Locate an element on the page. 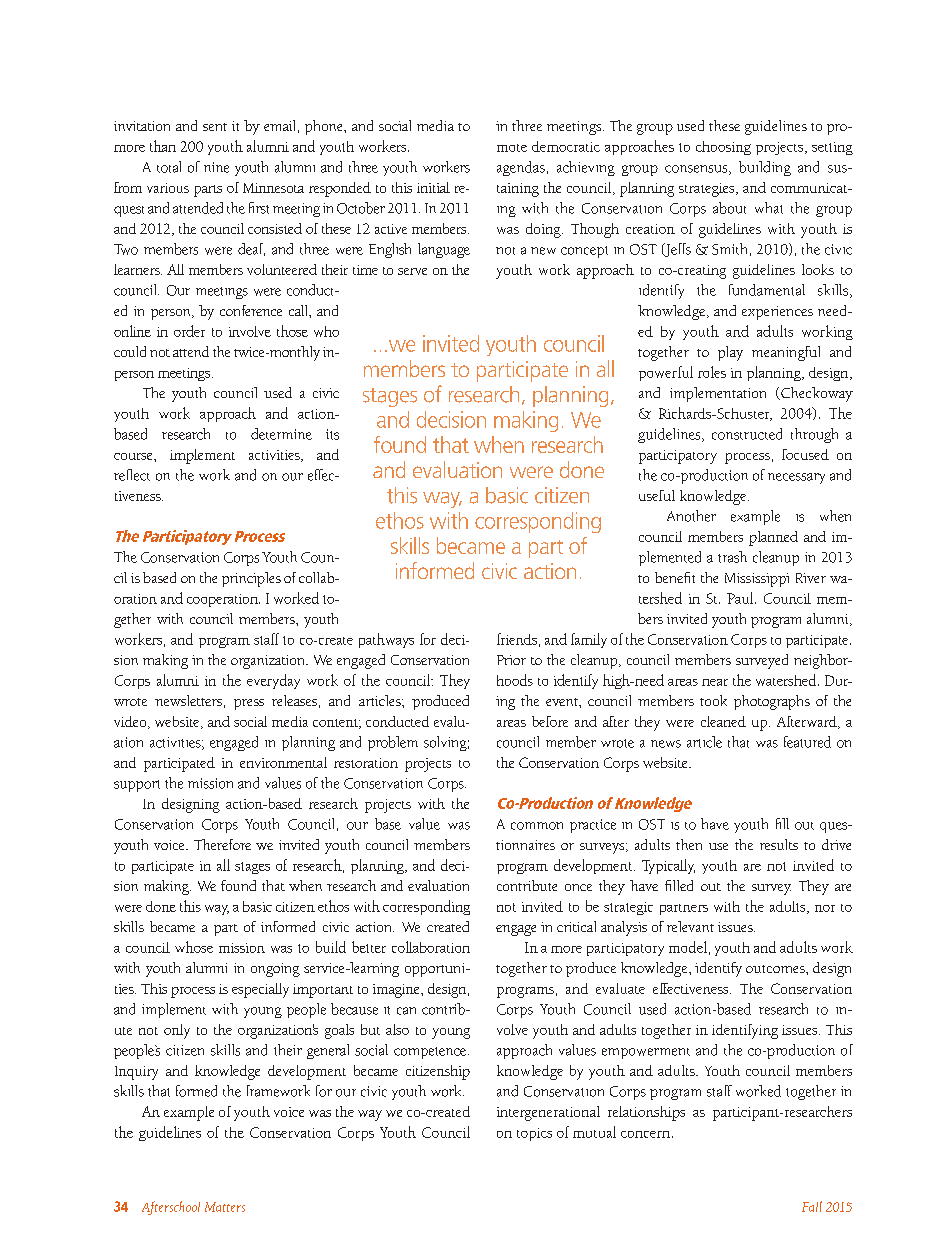 The image size is (952, 1237). agendas is located at coordinates (521, 168).
